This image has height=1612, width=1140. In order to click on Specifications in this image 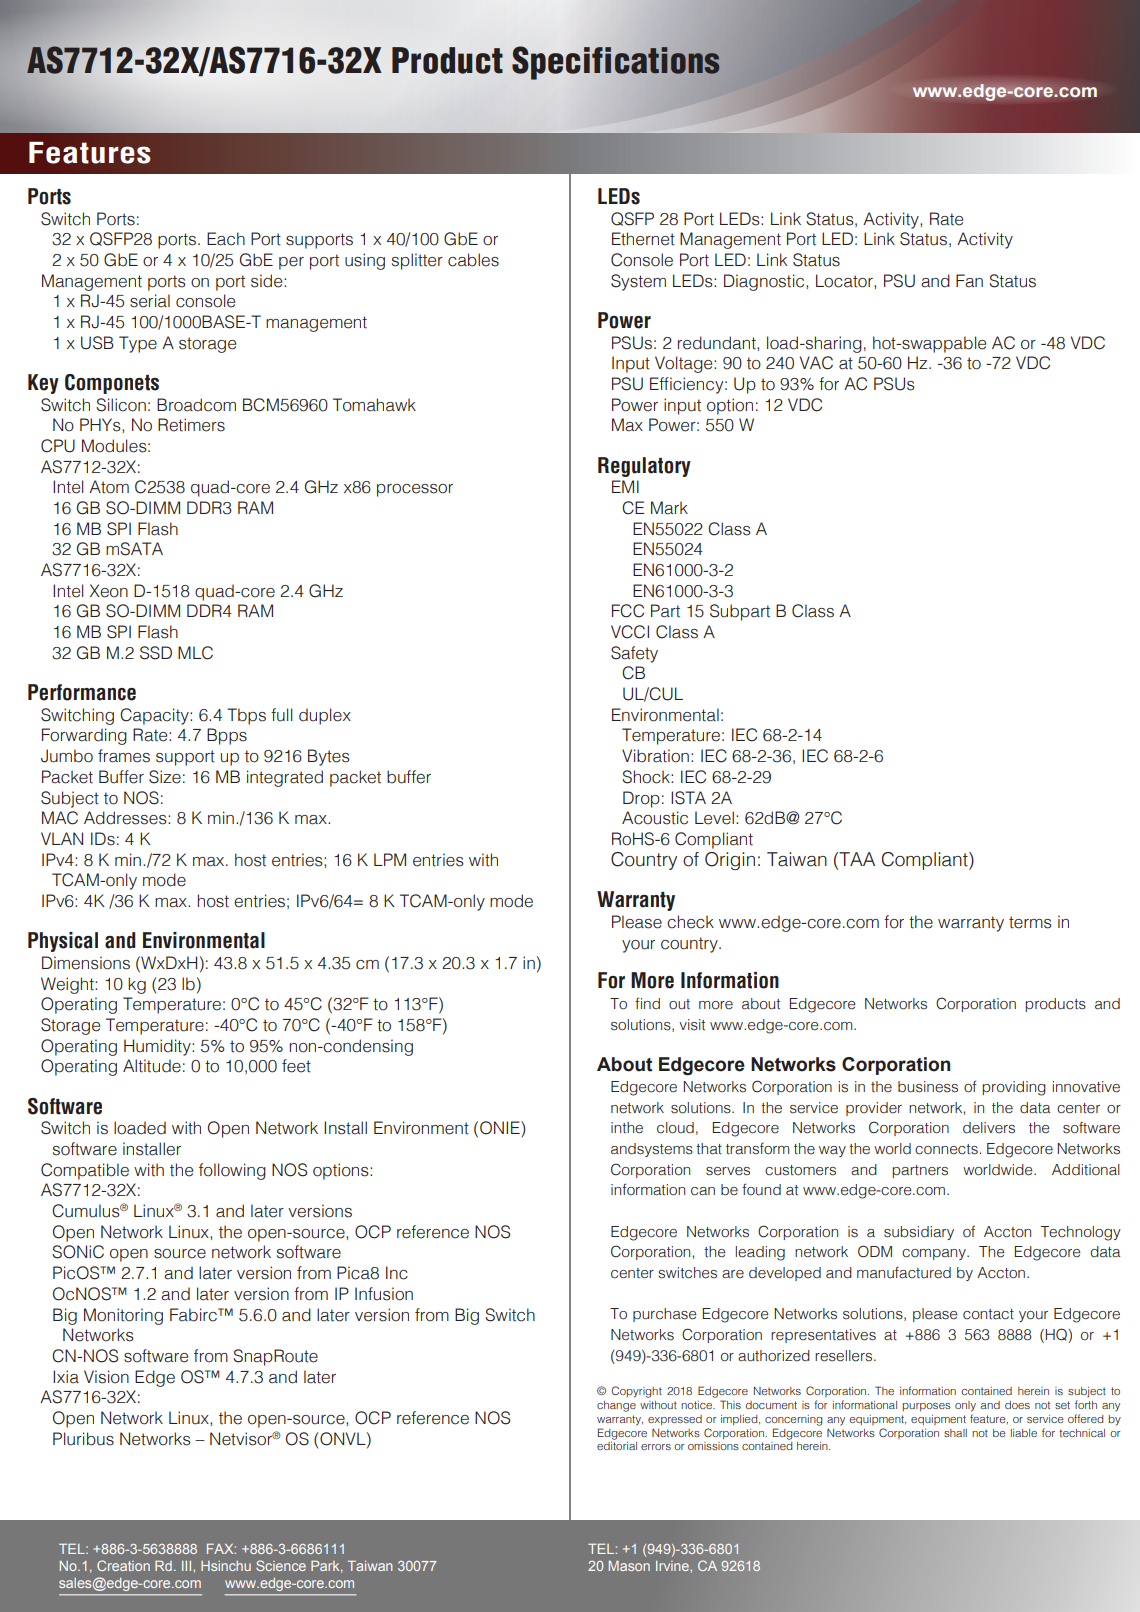, I will do `click(616, 63)`.
